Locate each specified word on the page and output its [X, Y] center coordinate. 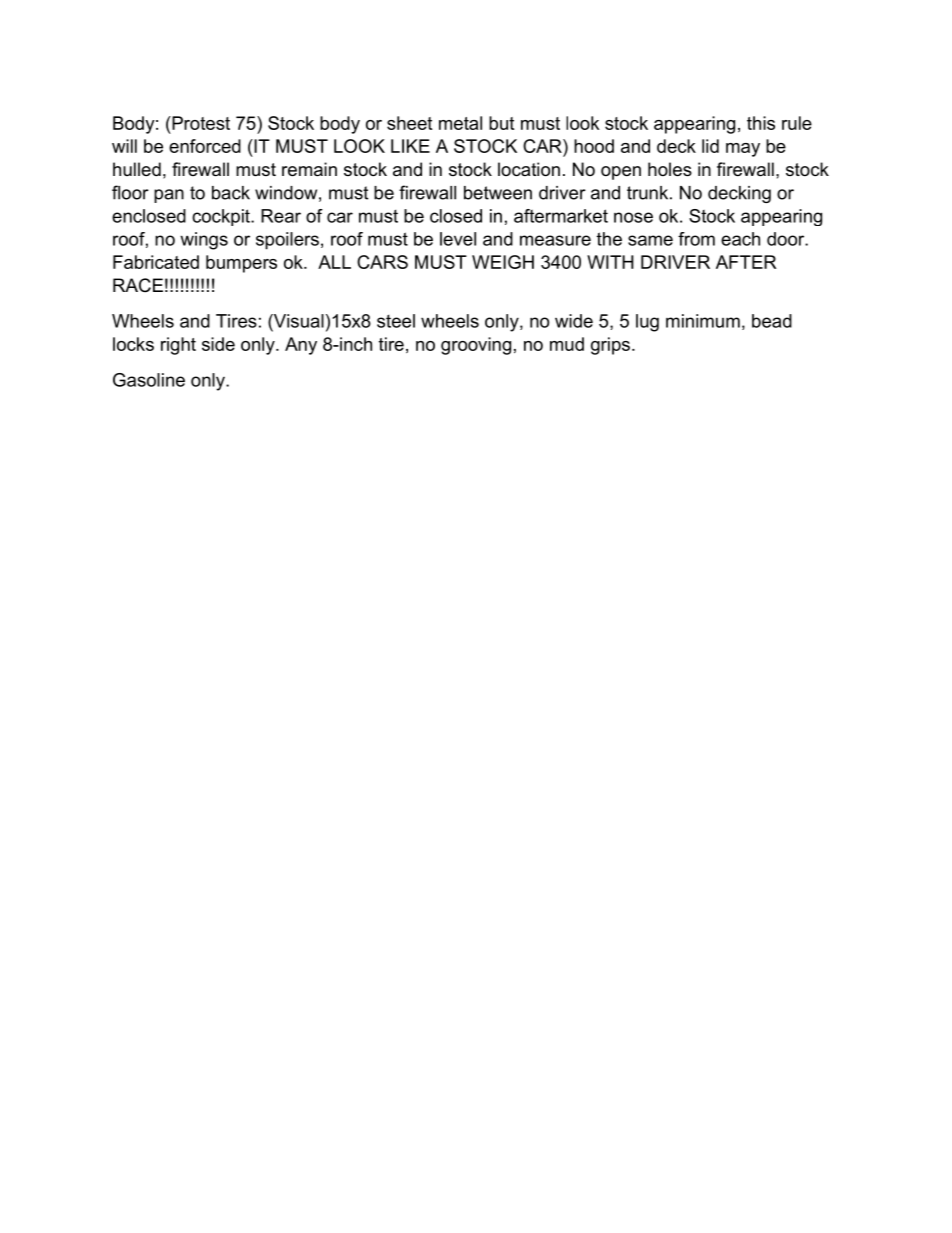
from [696, 239]
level [458, 239]
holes [670, 169]
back [231, 193]
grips [610, 346]
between [498, 193]
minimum [703, 321]
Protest [200, 123]
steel [396, 321]
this [761, 123]
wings [204, 241]
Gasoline [149, 380]
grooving [476, 346]
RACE [138, 285]
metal [460, 123]
